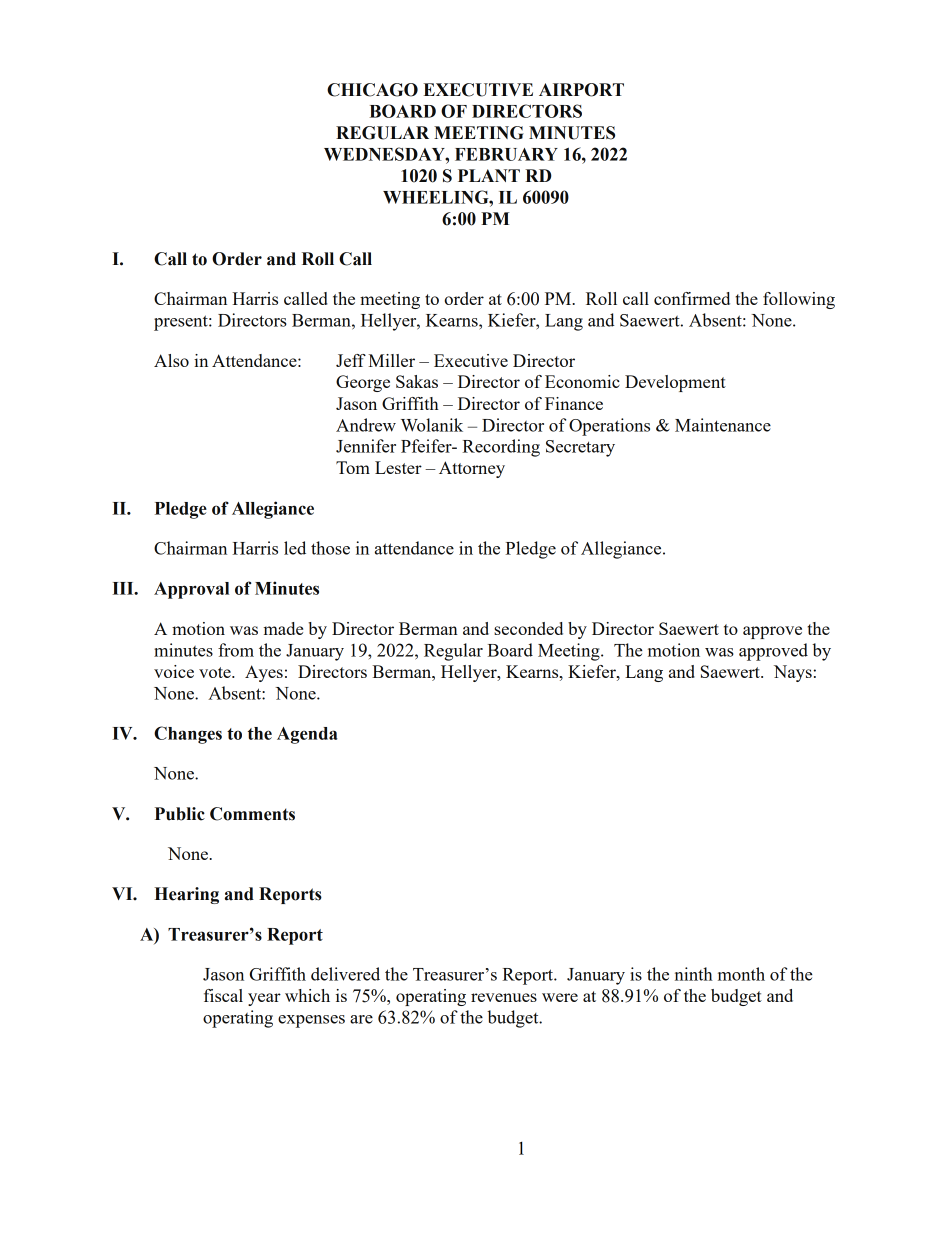  What do you see at coordinates (171, 360) in the screenshot?
I see `Also` at bounding box center [171, 360].
